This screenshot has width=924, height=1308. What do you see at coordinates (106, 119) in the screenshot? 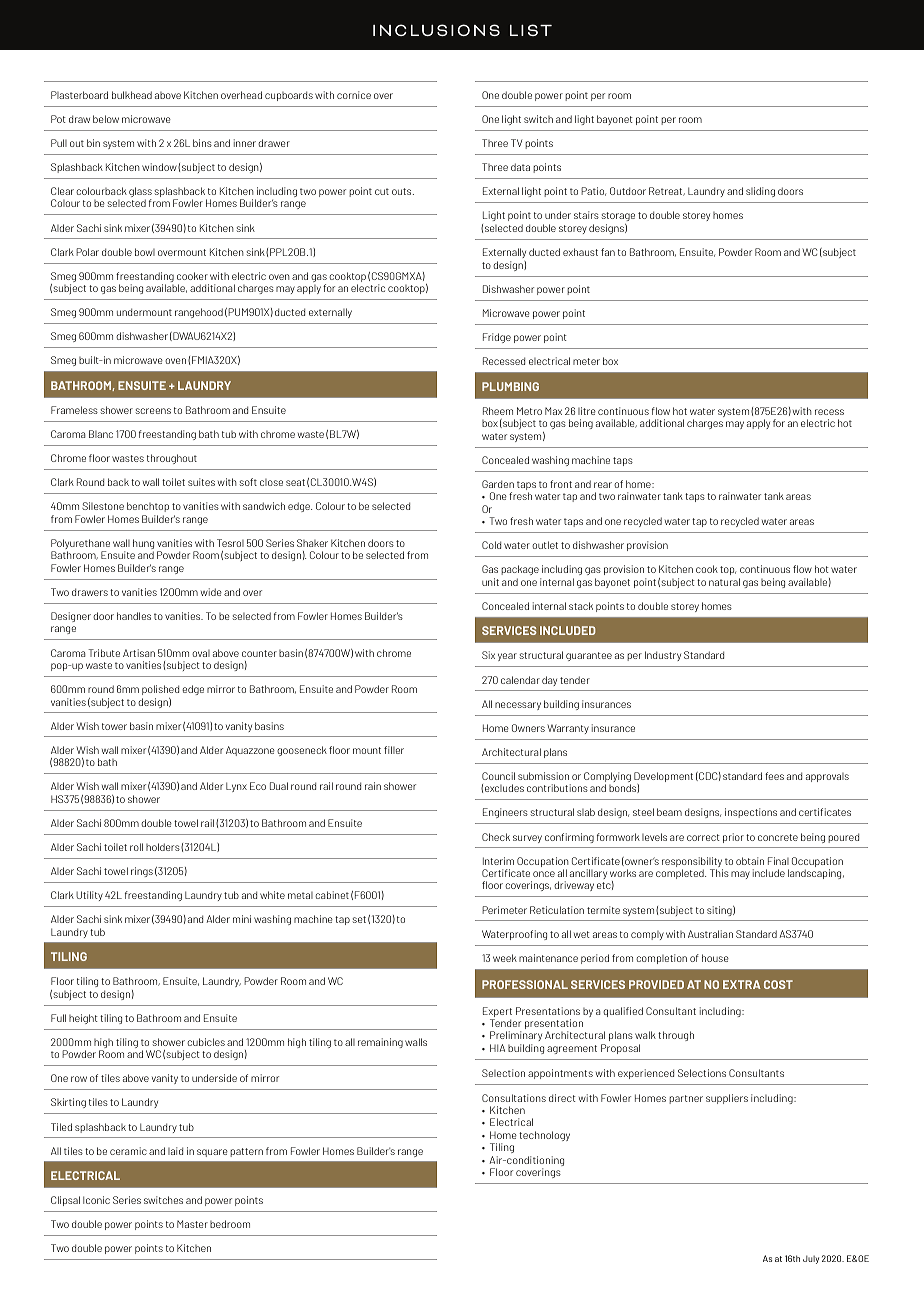
I see `below` at bounding box center [106, 119].
